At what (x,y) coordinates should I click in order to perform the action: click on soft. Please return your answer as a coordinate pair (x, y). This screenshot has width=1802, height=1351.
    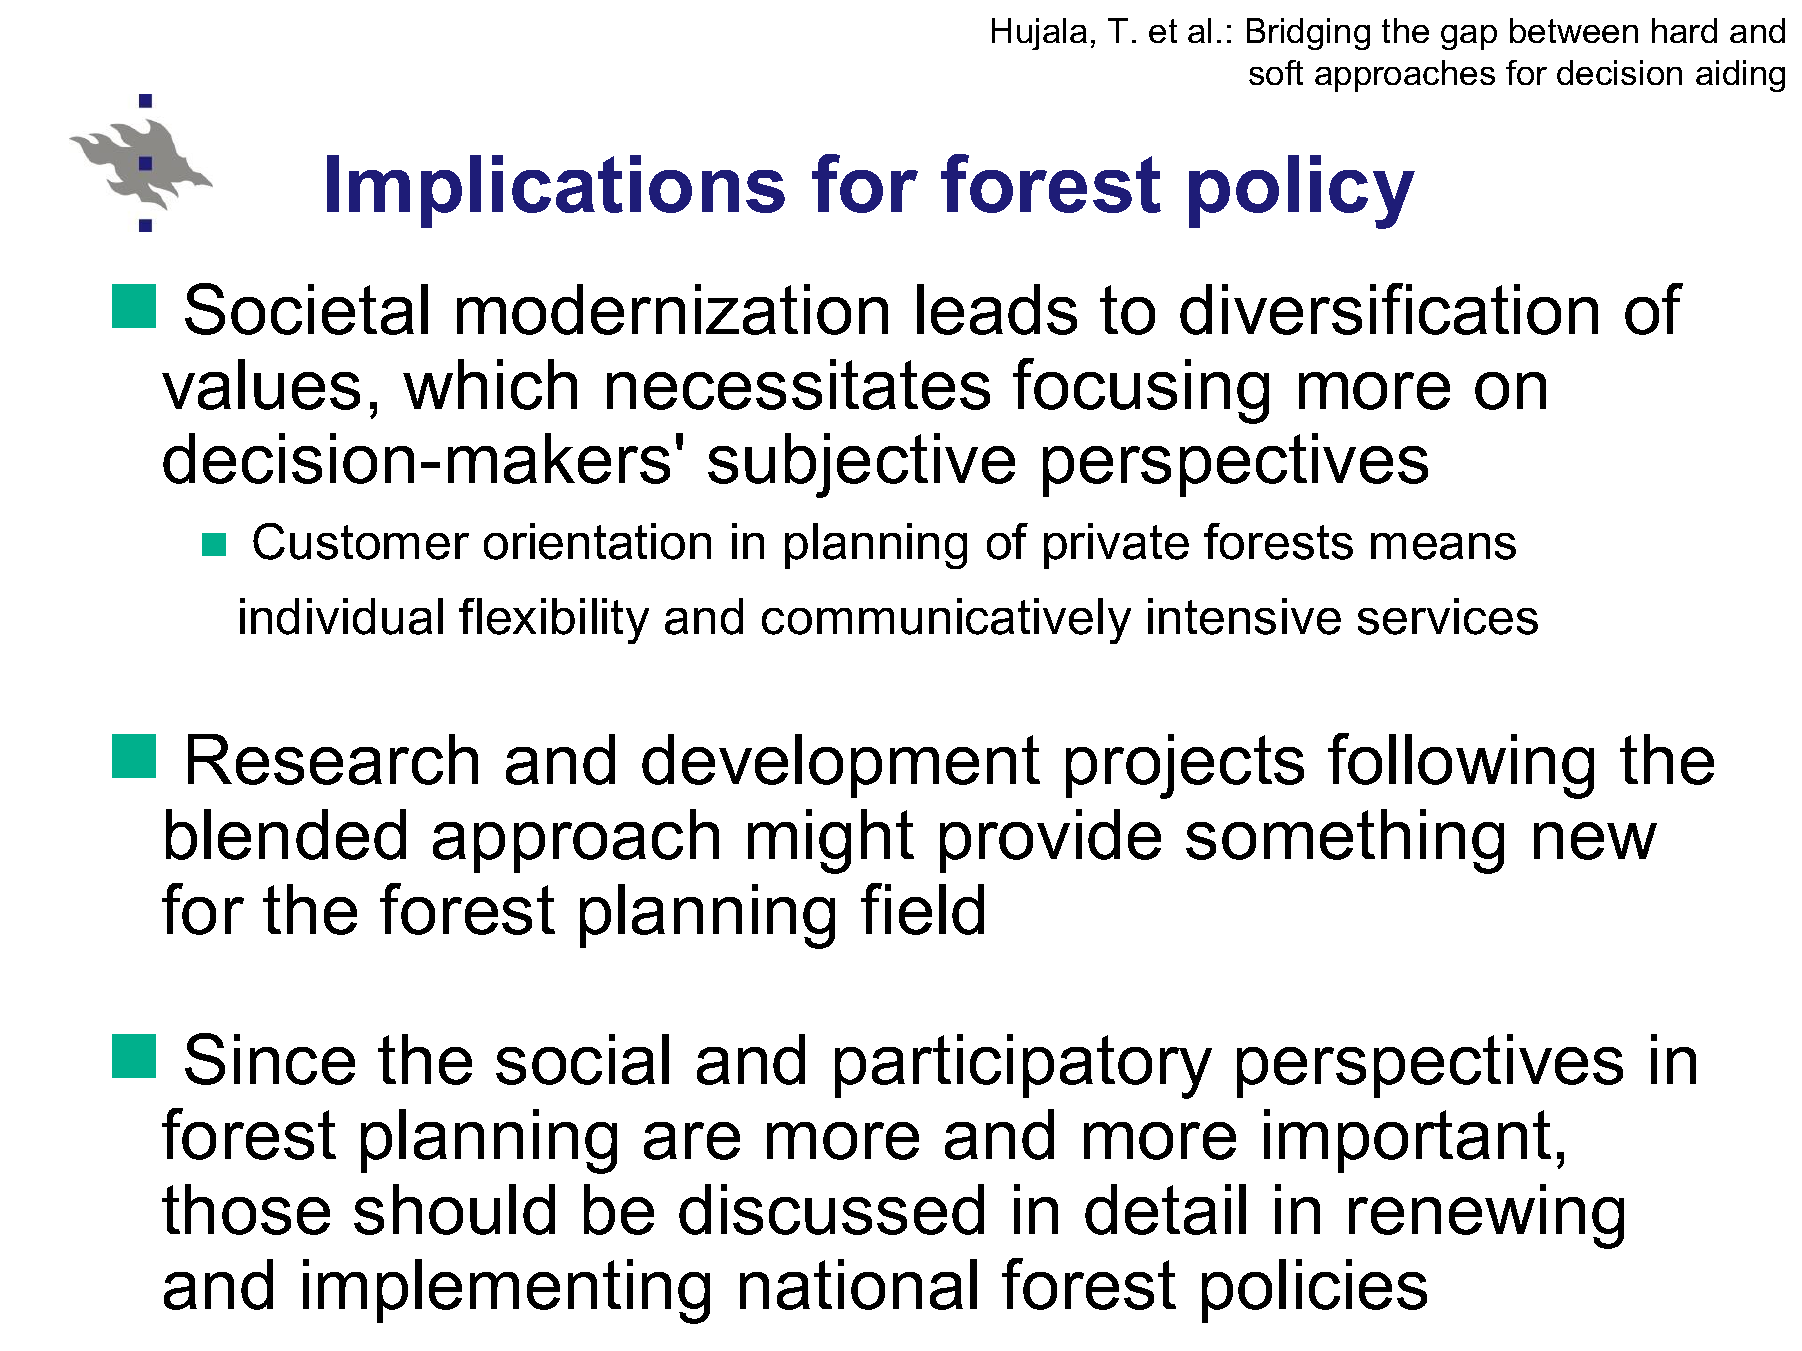
    Looking at the image, I should click on (1276, 72).
